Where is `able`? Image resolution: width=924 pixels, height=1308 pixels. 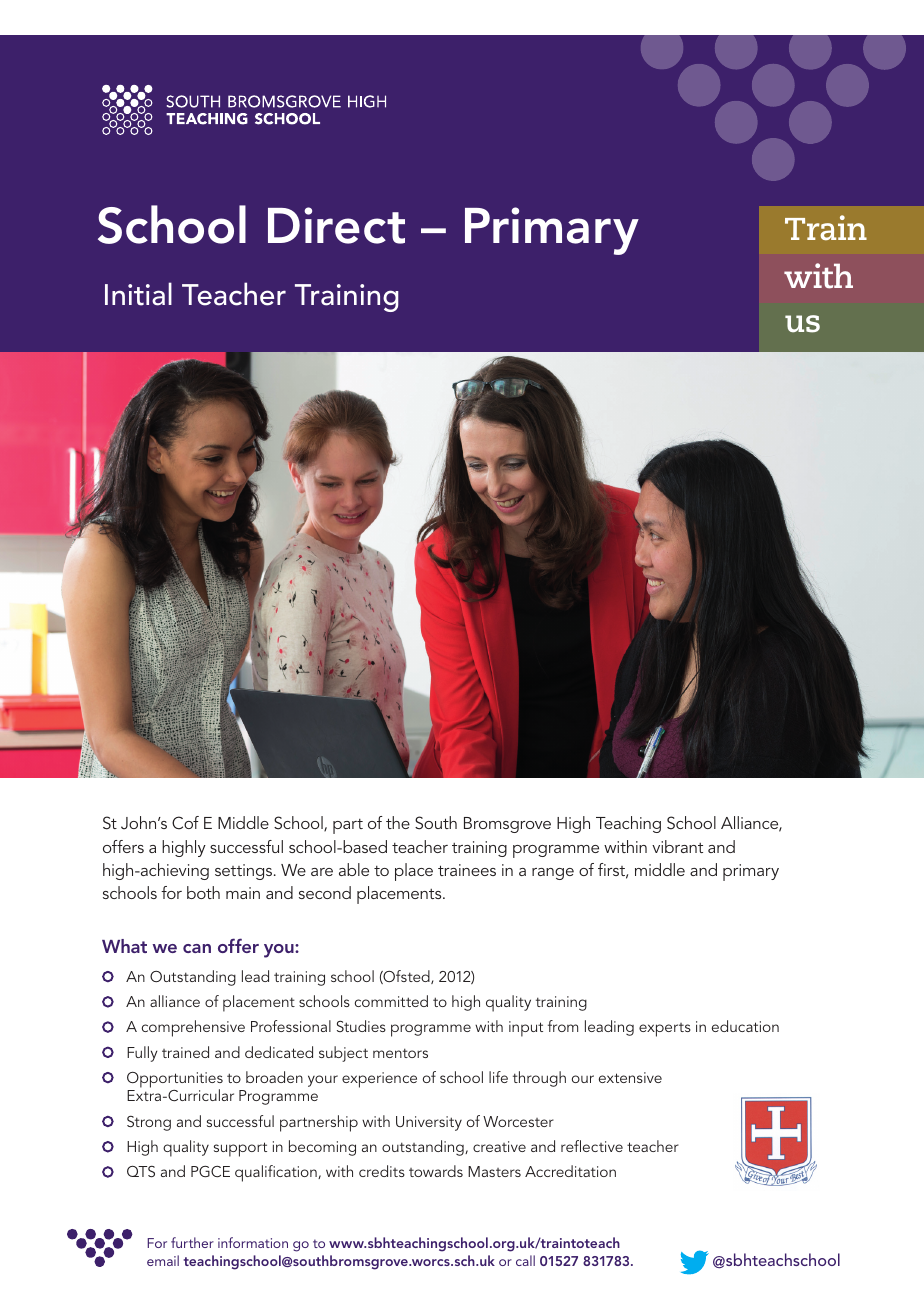 able is located at coordinates (354, 869).
